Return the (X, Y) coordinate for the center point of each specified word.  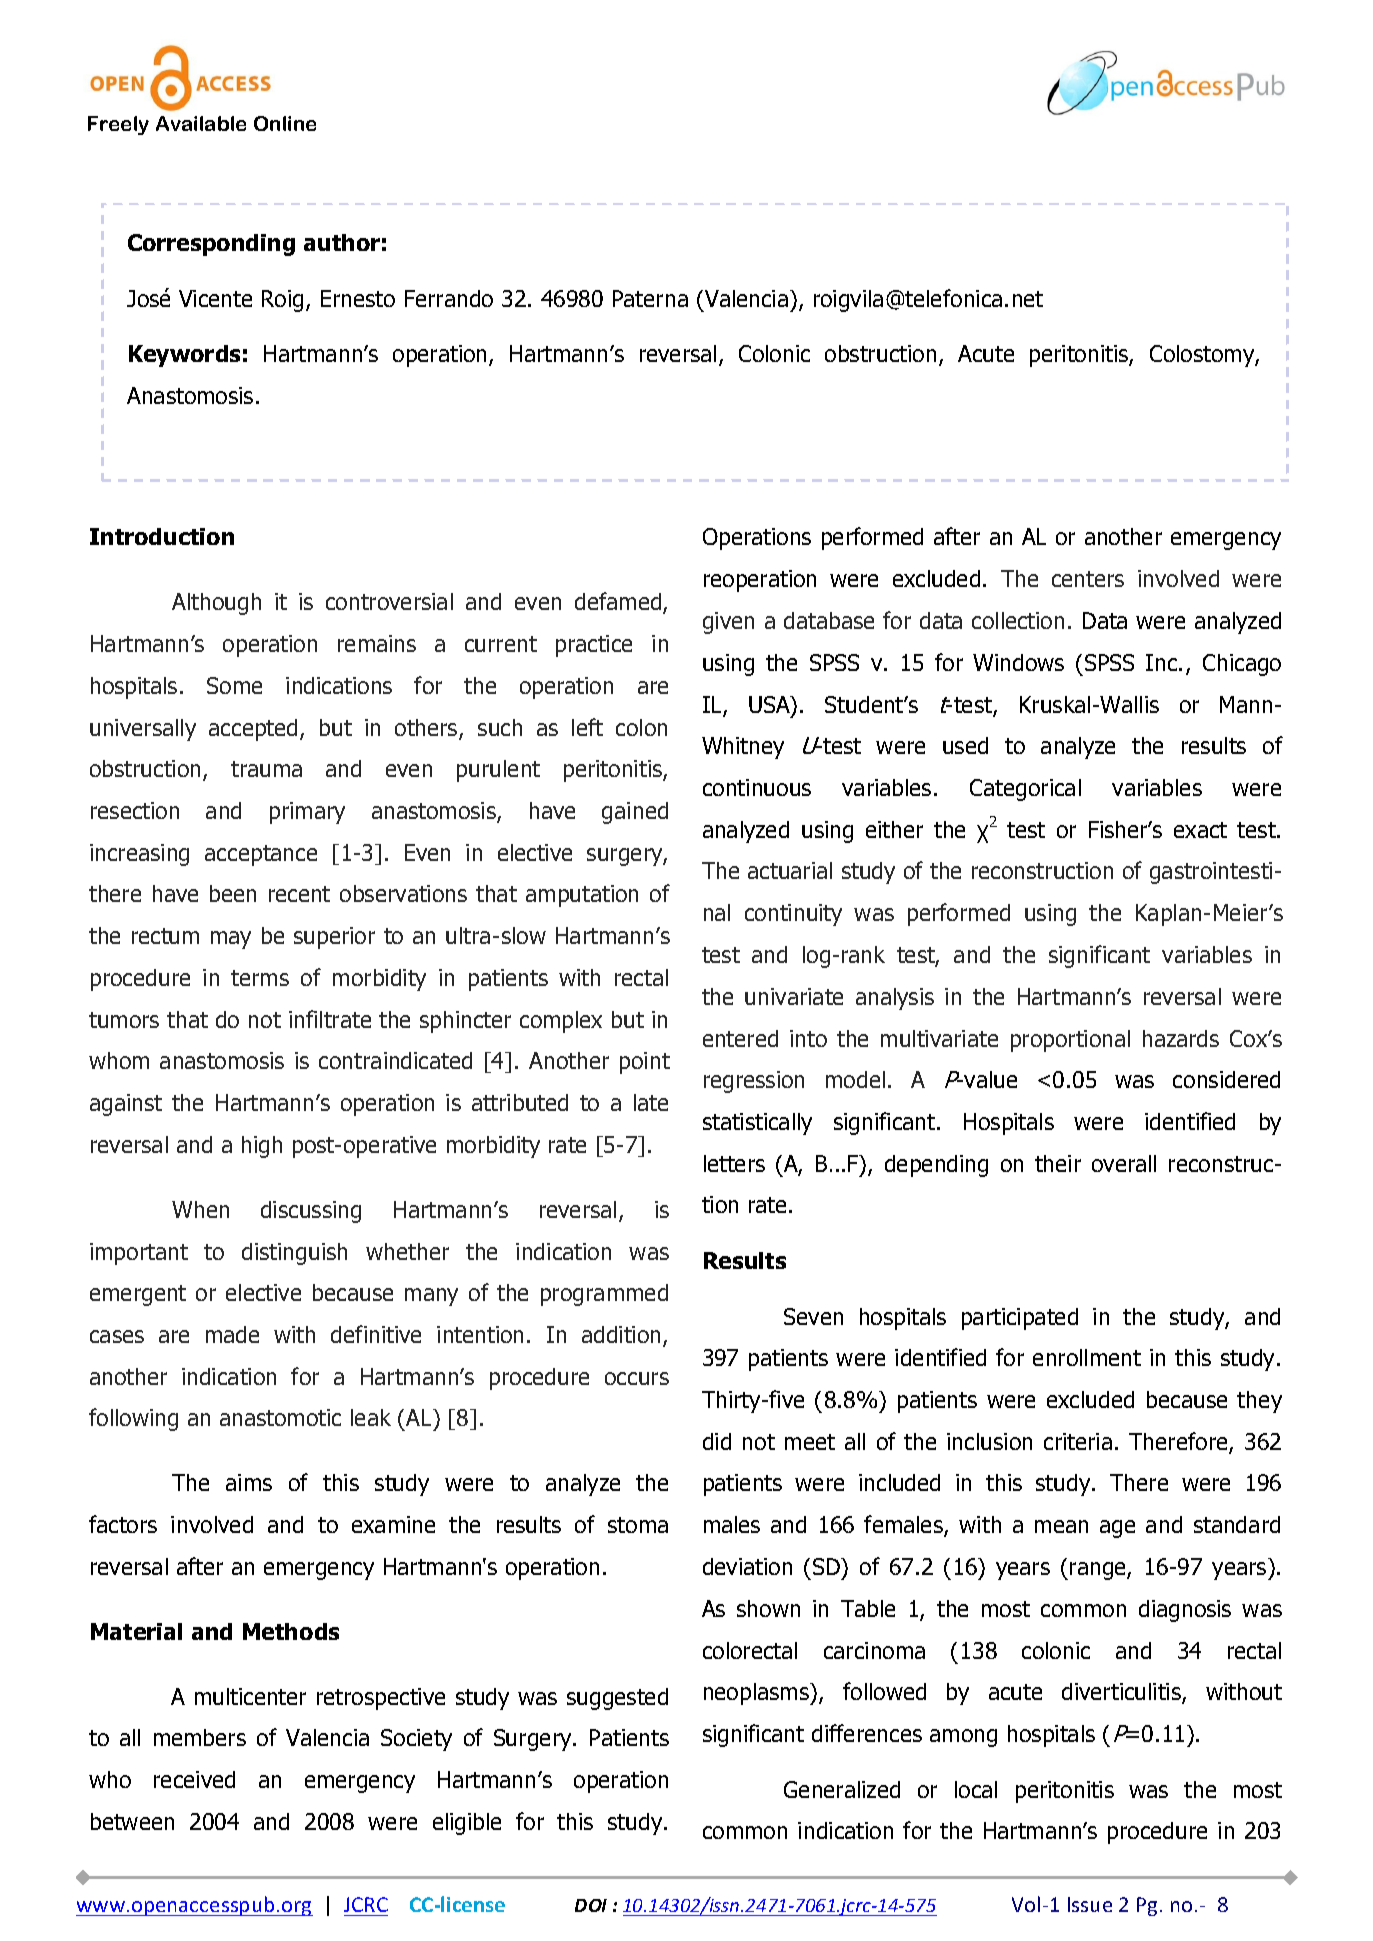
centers (1088, 579)
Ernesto (358, 298)
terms (260, 978)
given (728, 623)
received (194, 1779)
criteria (1078, 1441)
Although (216, 604)
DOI (591, 1905)
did (717, 1441)
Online (285, 123)
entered (740, 1038)
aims (249, 1482)
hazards (1181, 1038)
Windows (1018, 662)
